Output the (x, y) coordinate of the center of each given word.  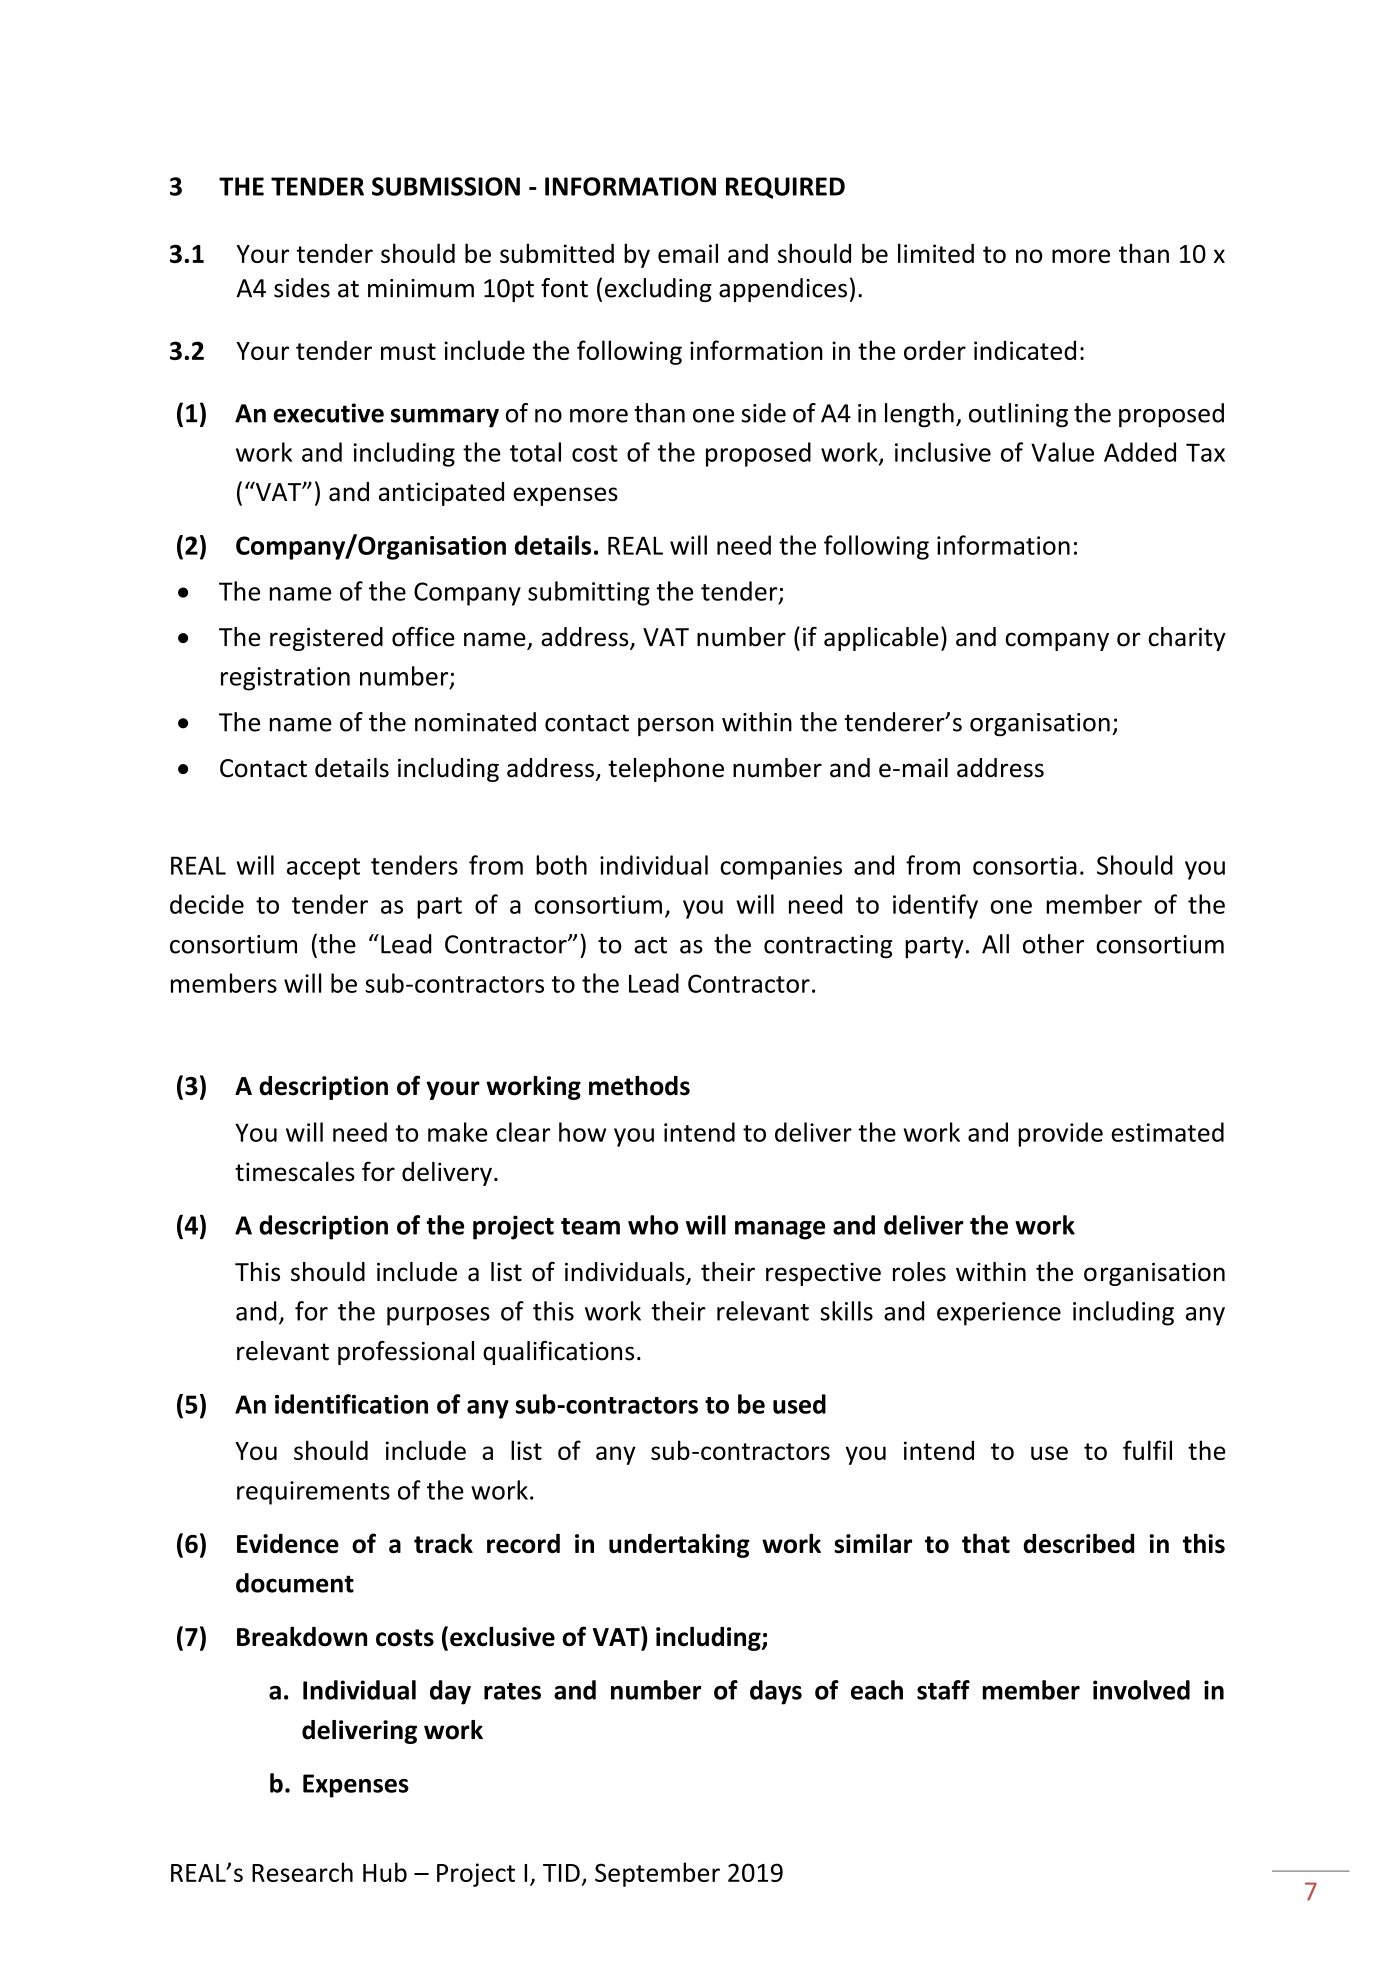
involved (1141, 1690)
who (653, 1225)
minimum (421, 288)
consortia (1025, 865)
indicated (1025, 350)
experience (999, 1314)
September (657, 1874)
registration (285, 679)
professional (406, 1353)
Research (302, 1872)
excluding (658, 290)
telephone (666, 770)
